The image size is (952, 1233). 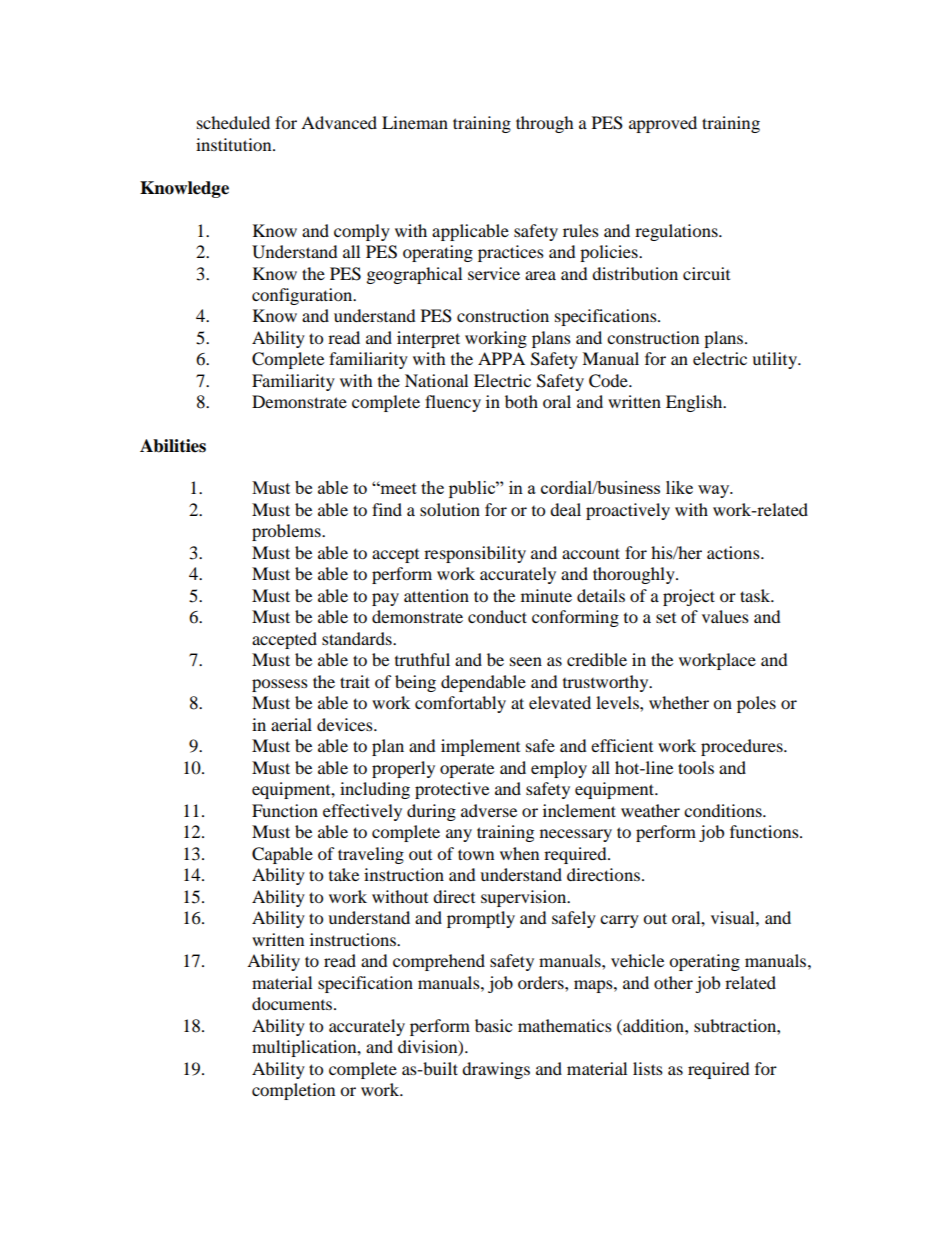 What do you see at coordinates (695, 403) in the page?
I see `English` at bounding box center [695, 403].
